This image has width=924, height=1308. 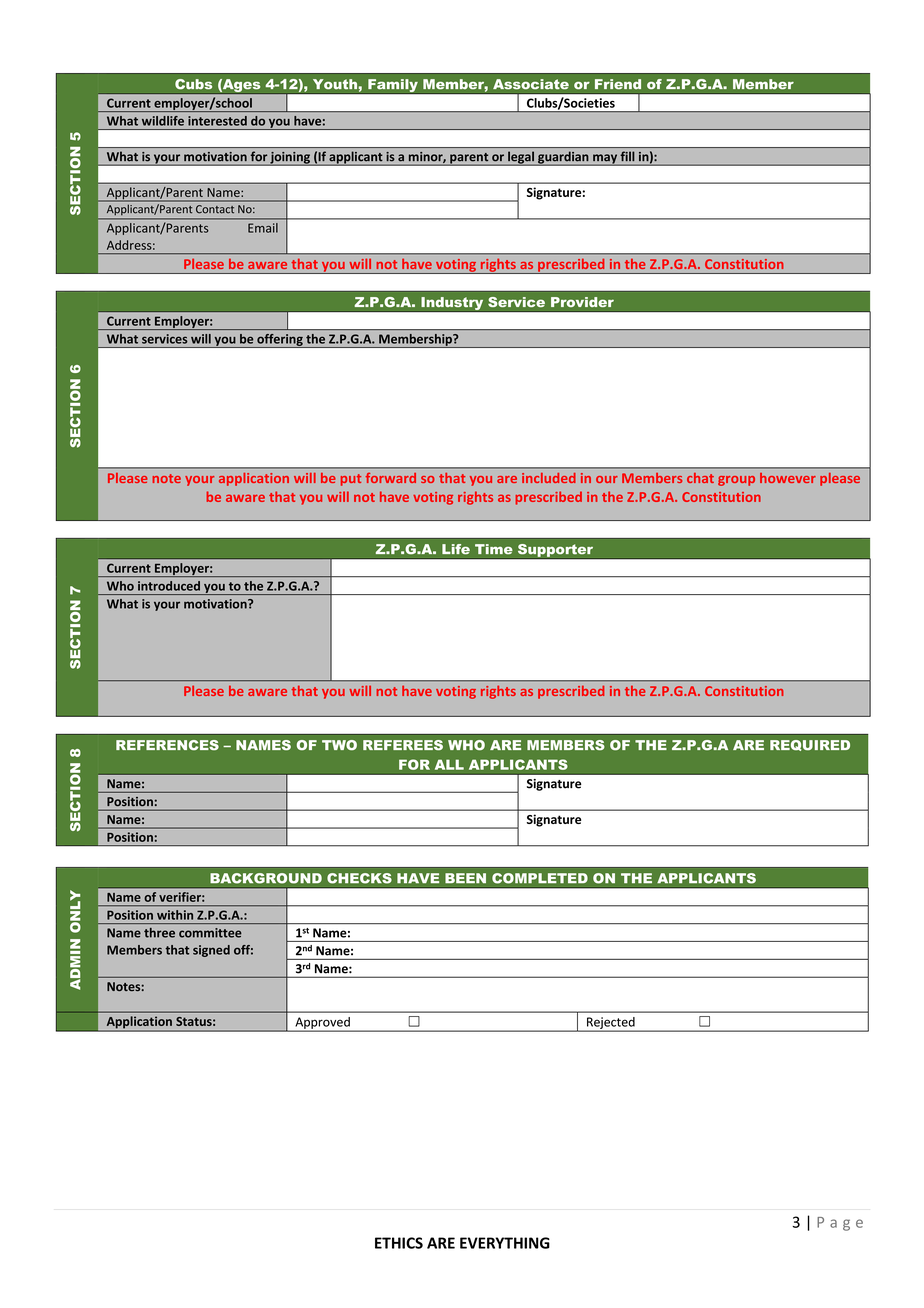 What do you see at coordinates (618, 84) in the image?
I see `Friend` at bounding box center [618, 84].
